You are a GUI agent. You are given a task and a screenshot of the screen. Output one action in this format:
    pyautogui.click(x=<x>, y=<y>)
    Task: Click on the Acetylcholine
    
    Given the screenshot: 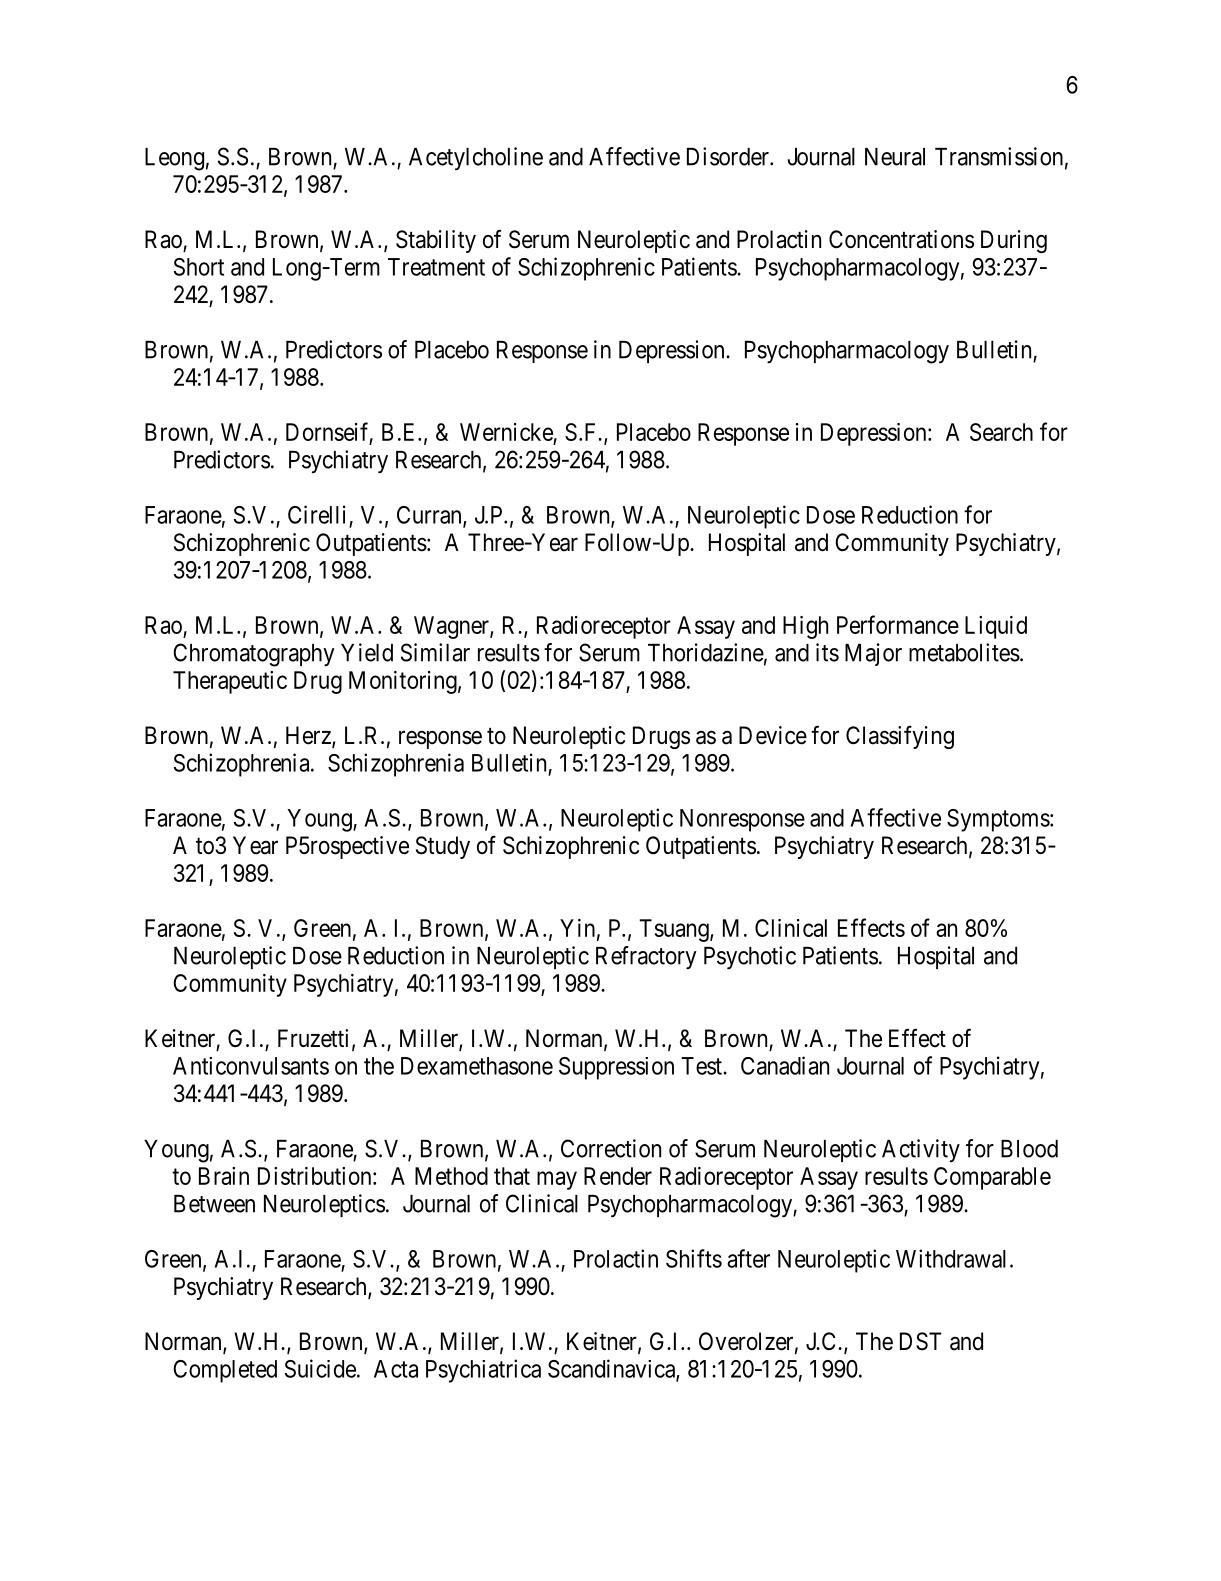 What is the action you would take?
    pyautogui.click(x=476, y=159)
